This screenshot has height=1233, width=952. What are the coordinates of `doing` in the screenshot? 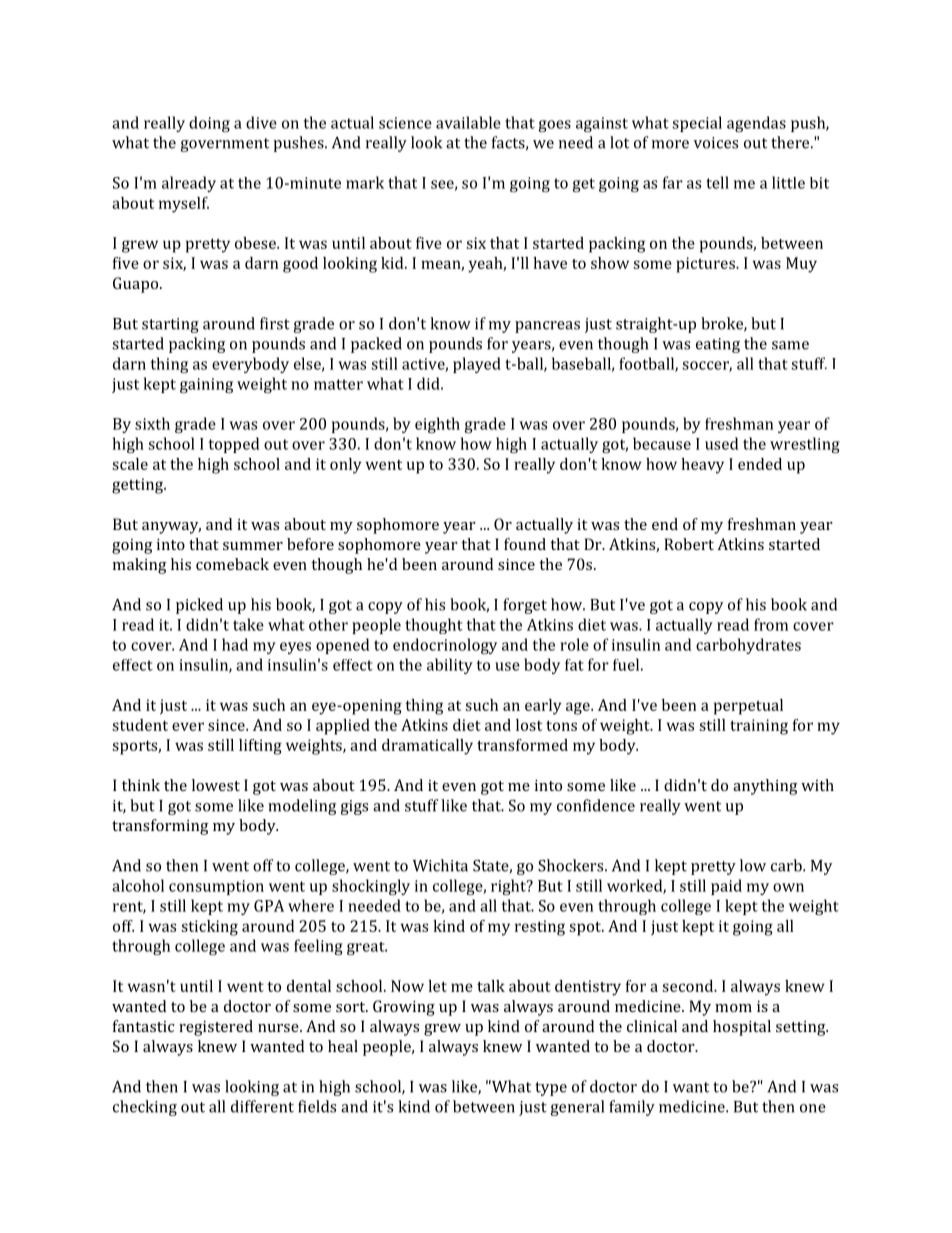 It's located at (209, 124).
